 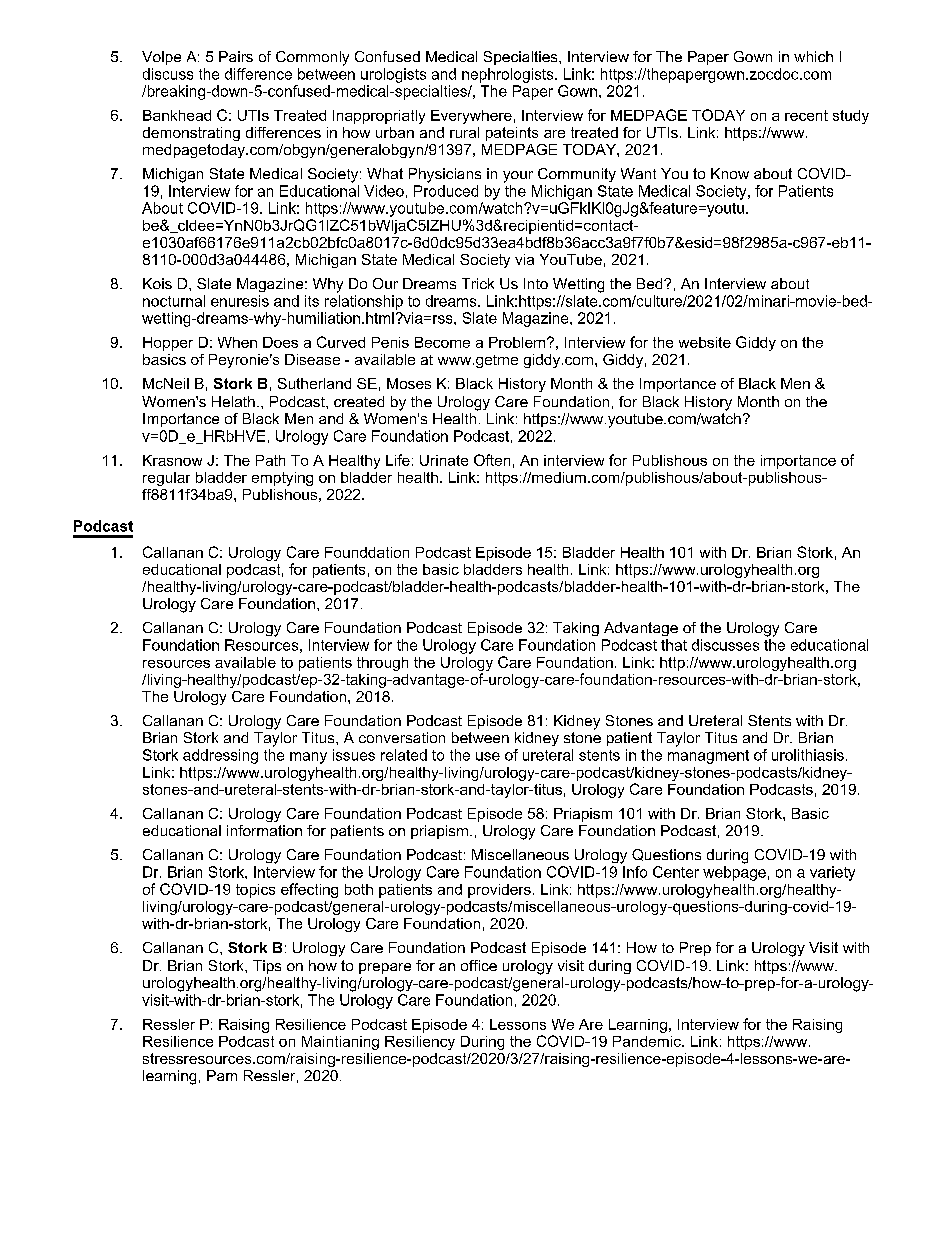 What do you see at coordinates (648, 1041) in the screenshot?
I see `Pandemic` at bounding box center [648, 1041].
